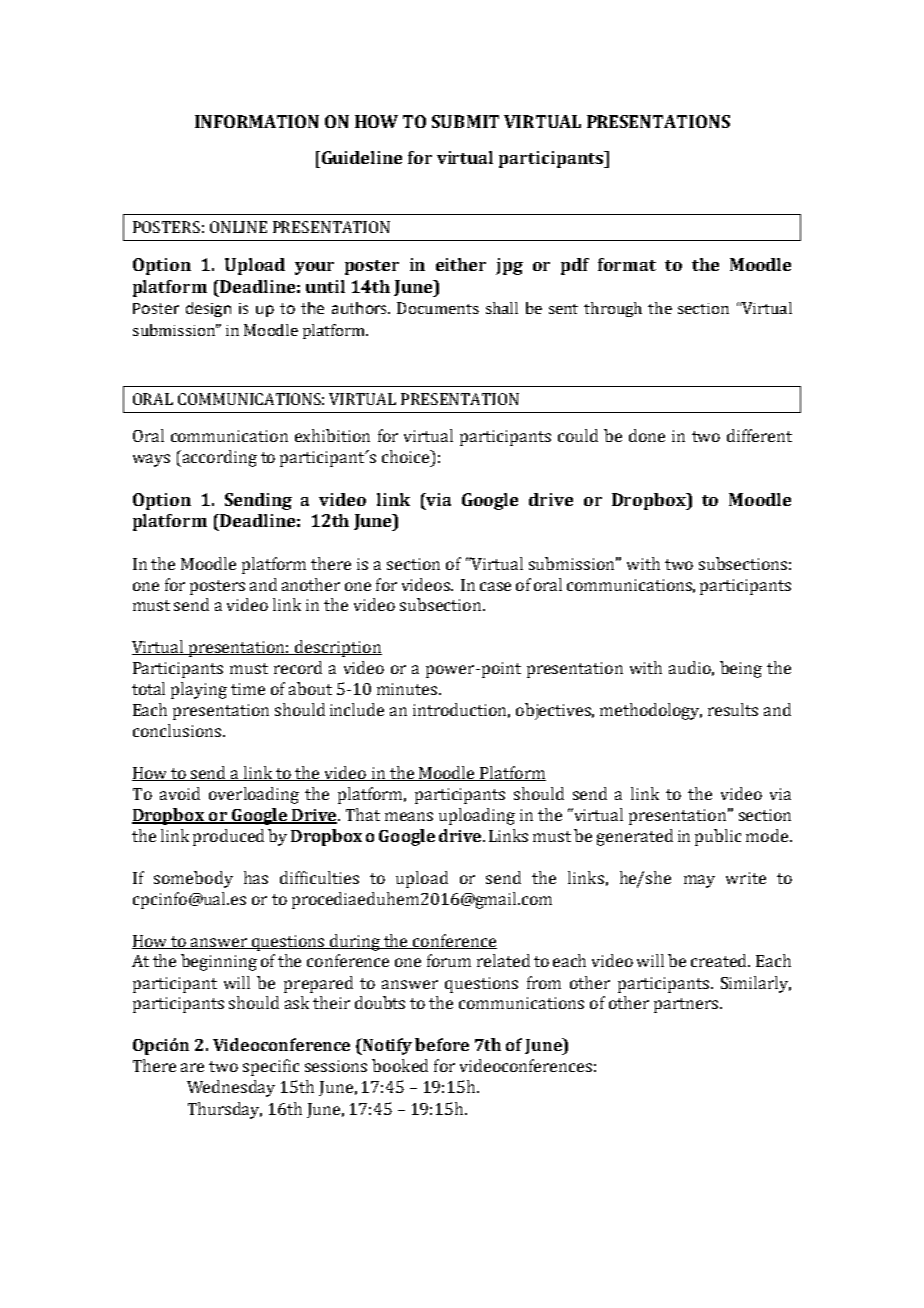 The image size is (924, 1308). I want to click on Wednesday, so click(231, 1088).
